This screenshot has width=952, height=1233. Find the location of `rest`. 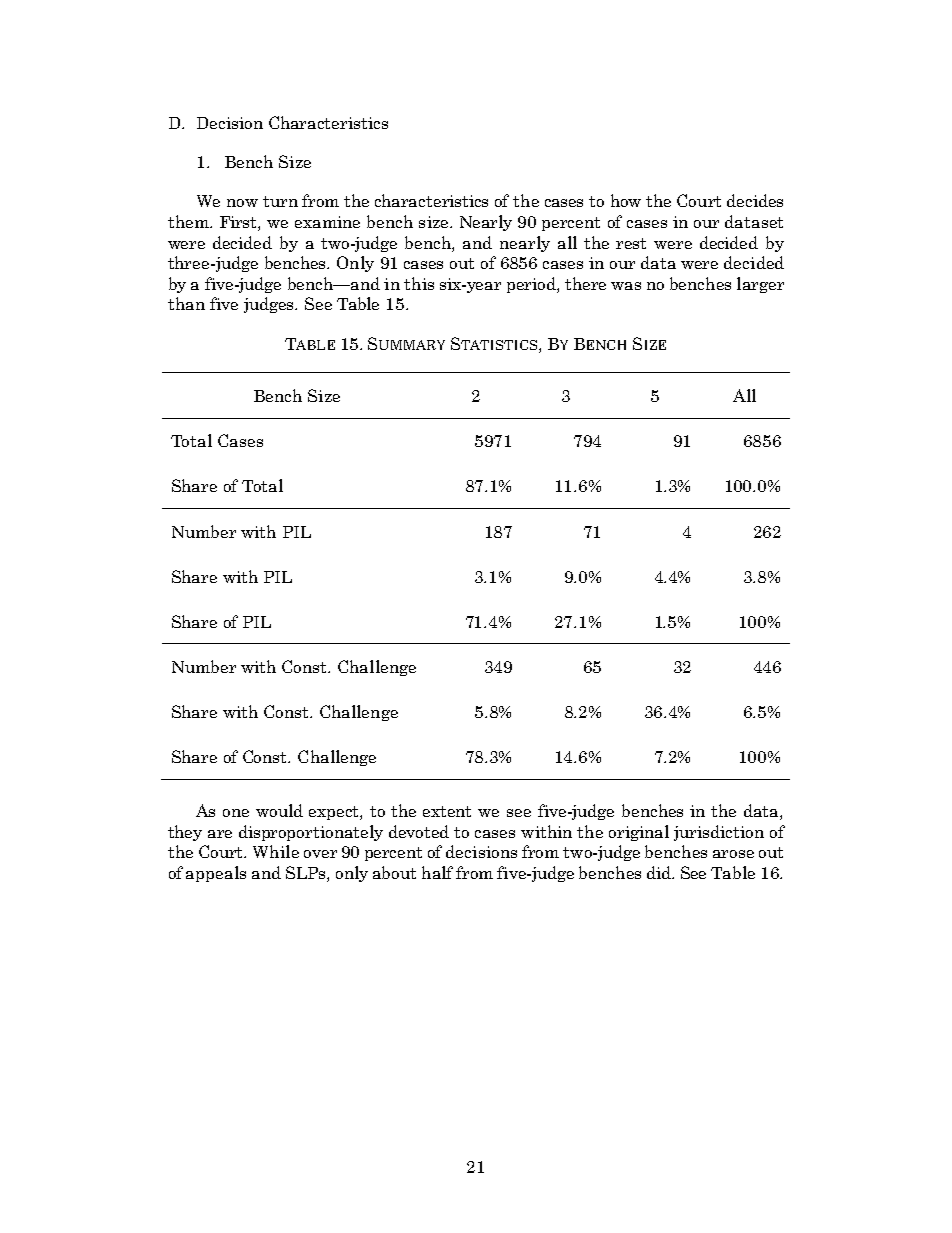

rest is located at coordinates (631, 243).
